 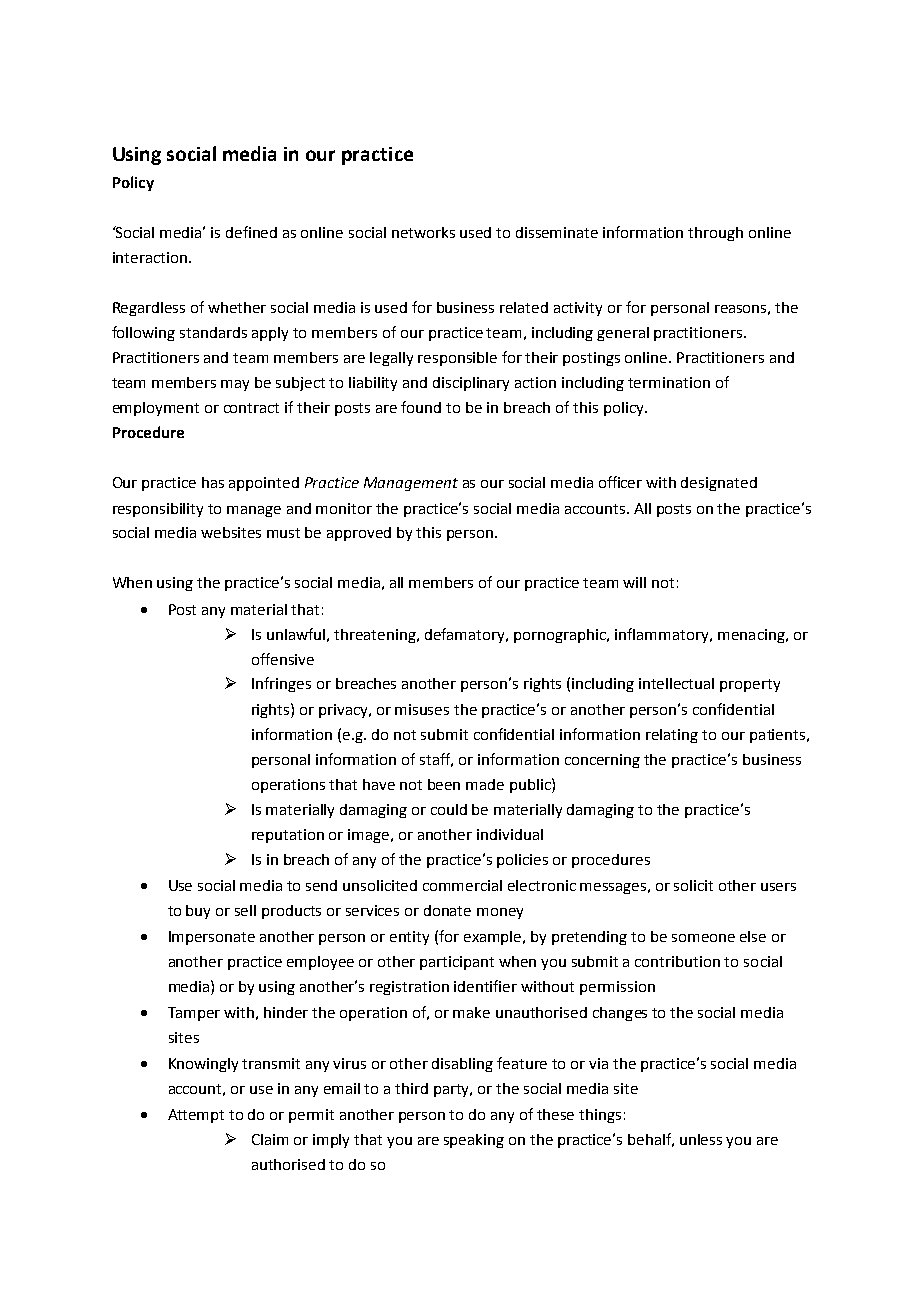 What do you see at coordinates (701, 1139) in the document?
I see `unless` at bounding box center [701, 1139].
